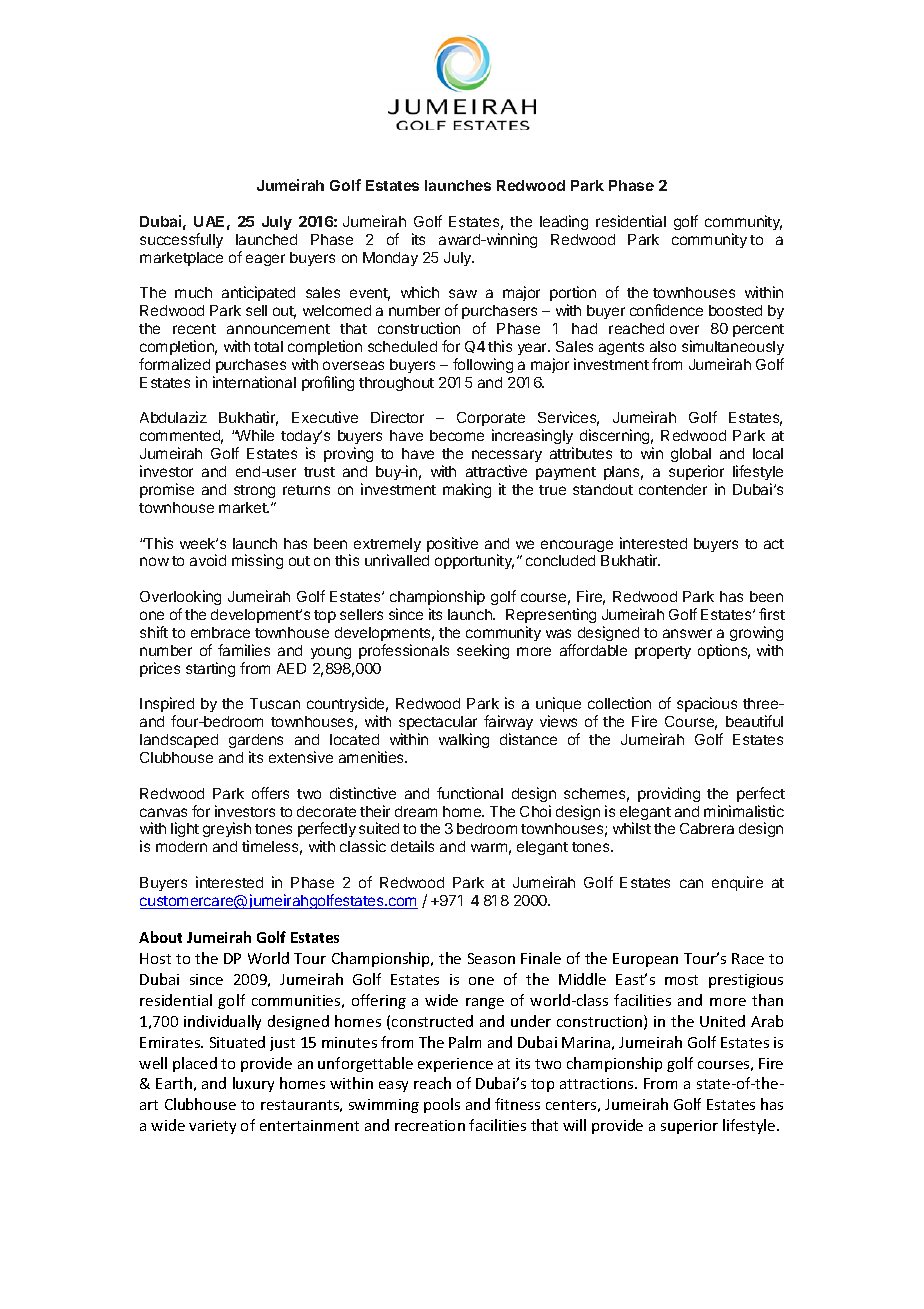  What do you see at coordinates (666, 310) in the screenshot?
I see `confidence` at bounding box center [666, 310].
